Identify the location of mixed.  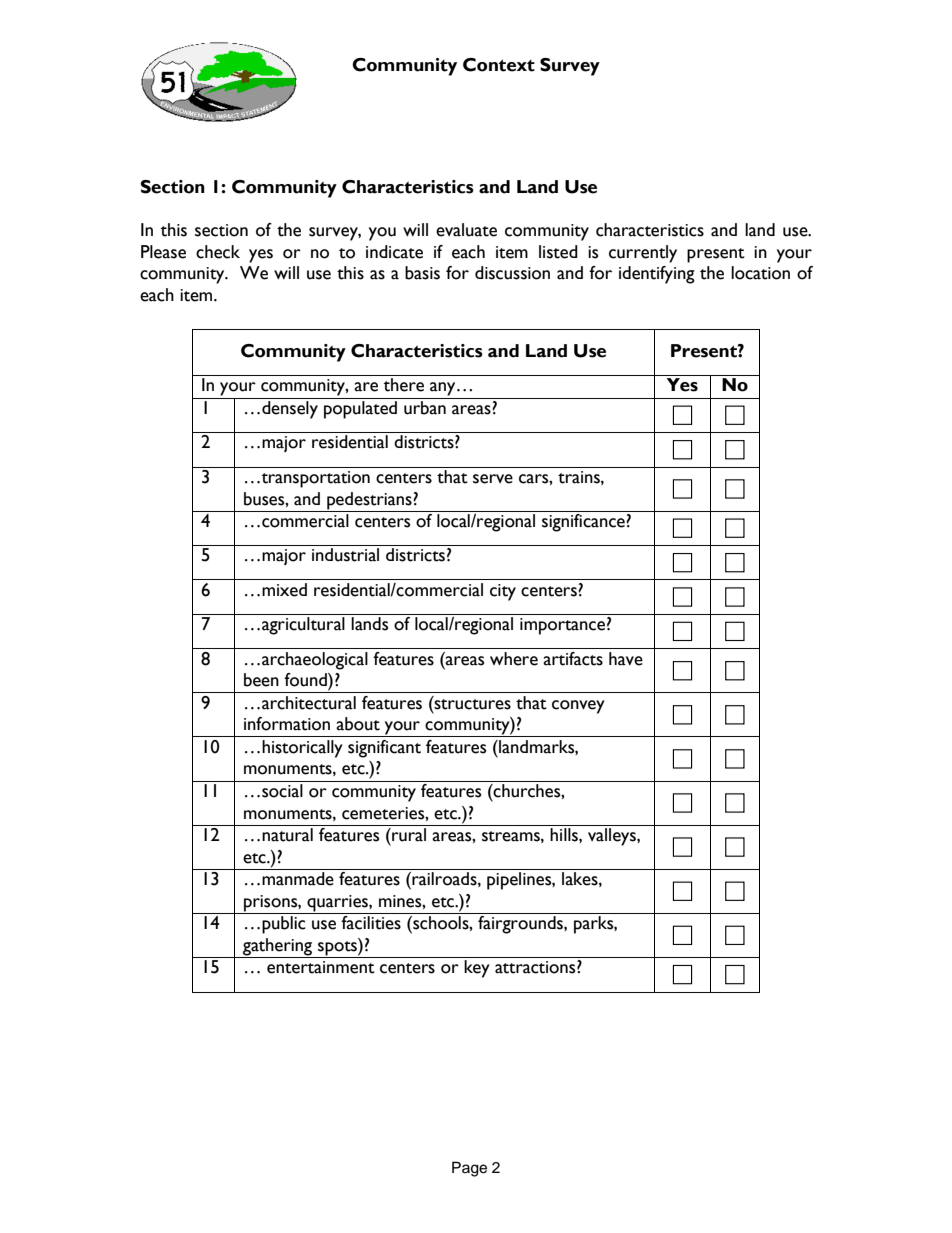
(284, 590).
